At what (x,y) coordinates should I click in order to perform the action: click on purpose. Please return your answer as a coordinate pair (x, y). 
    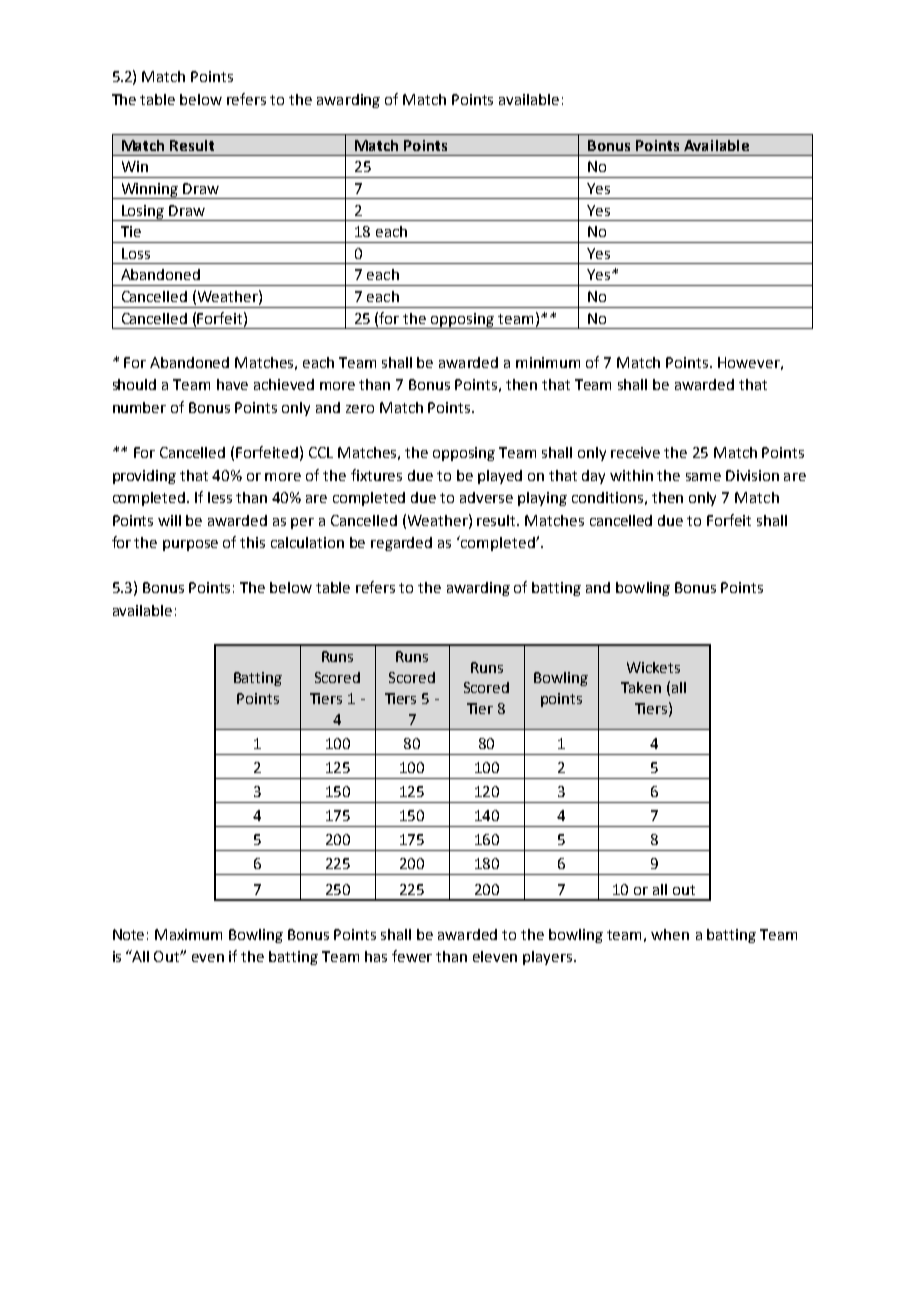
    Looking at the image, I should click on (190, 545).
